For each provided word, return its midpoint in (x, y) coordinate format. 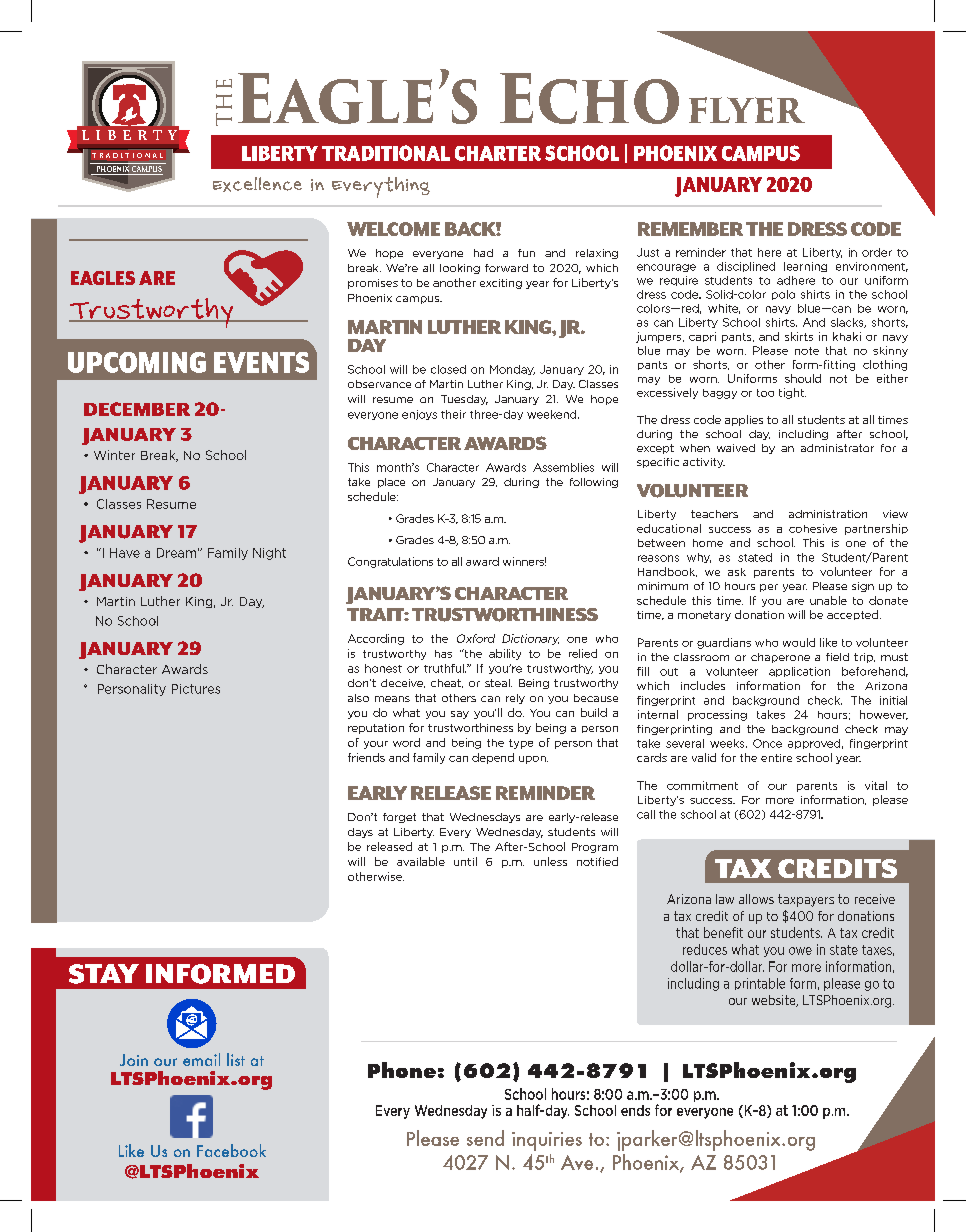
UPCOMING (137, 362)
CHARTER (498, 153)
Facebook (231, 1150)
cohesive (813, 528)
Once (767, 743)
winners (524, 561)
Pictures (196, 689)
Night (269, 554)
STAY (104, 974)
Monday (512, 370)
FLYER (747, 110)
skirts (799, 336)
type (521, 744)
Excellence (257, 184)
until (465, 861)
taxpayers (806, 900)
